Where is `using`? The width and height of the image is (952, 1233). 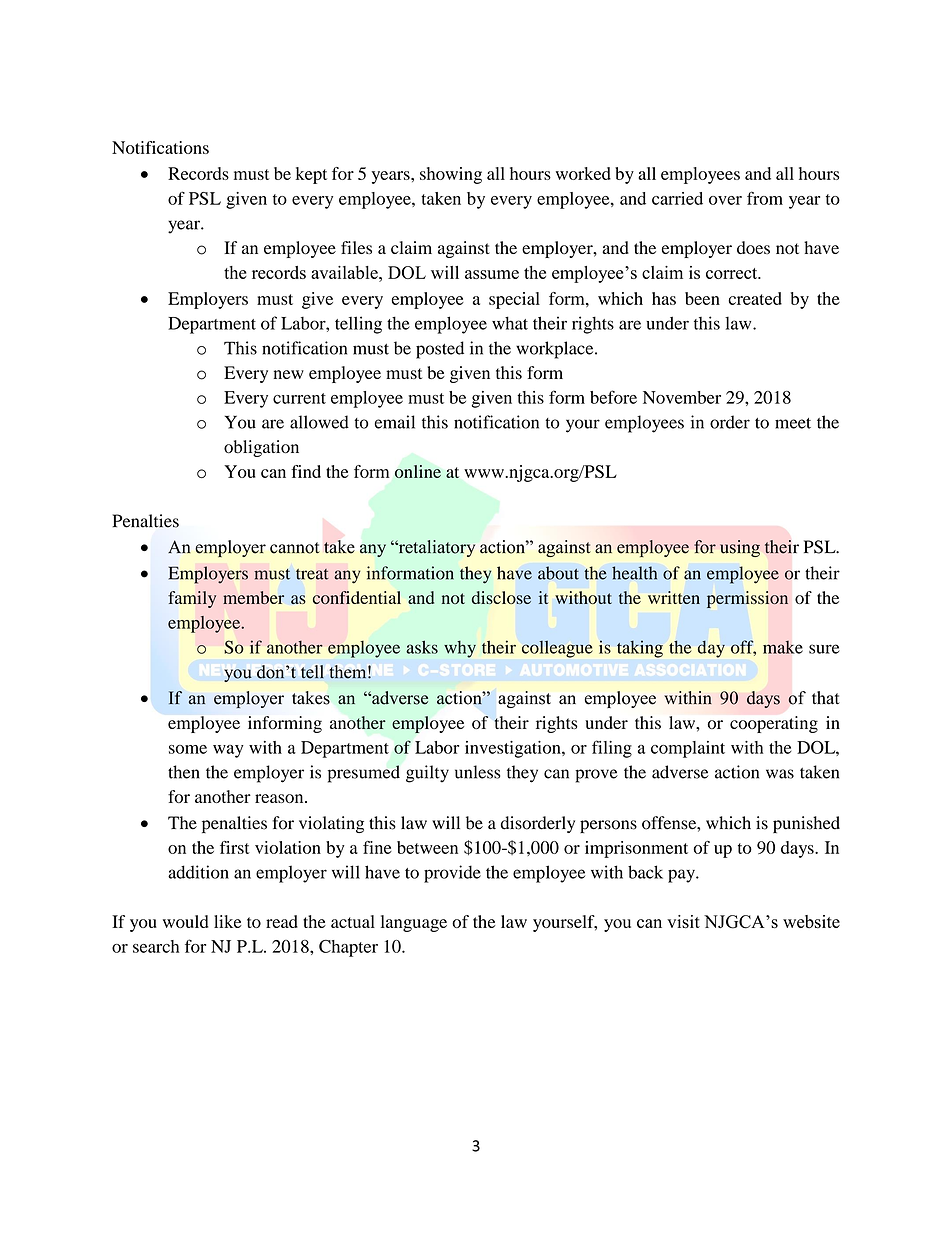
using is located at coordinates (740, 548).
